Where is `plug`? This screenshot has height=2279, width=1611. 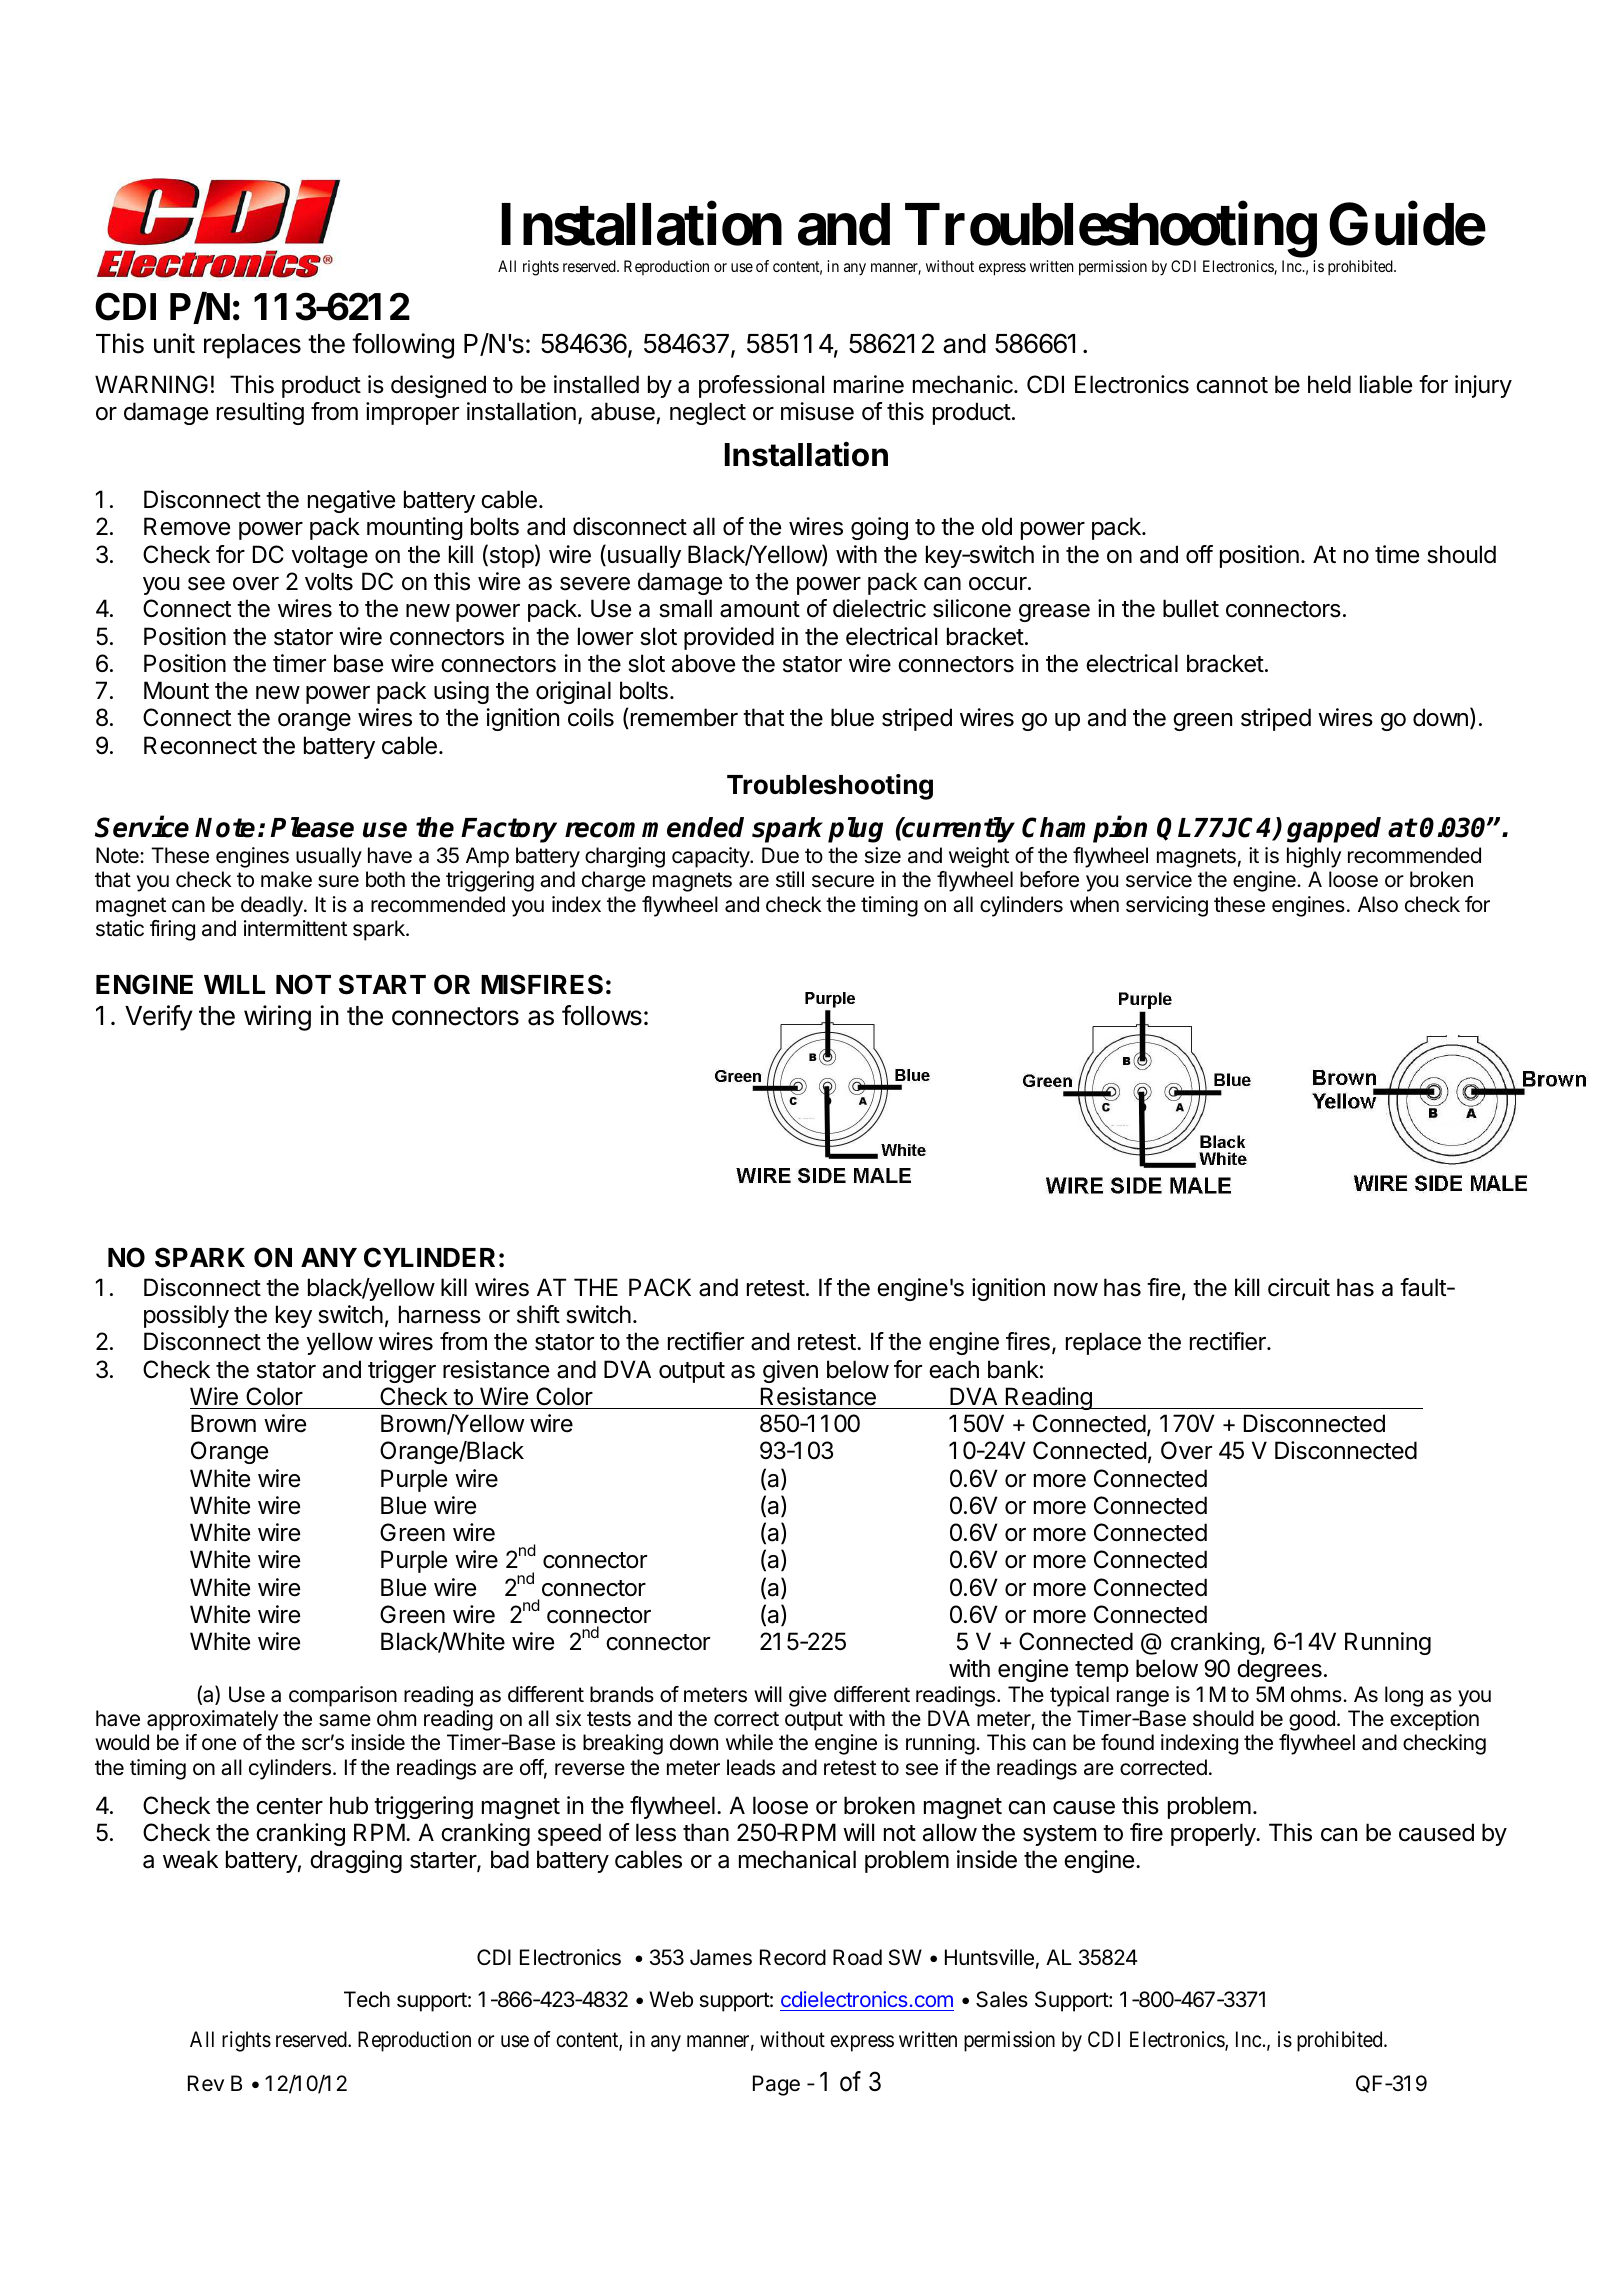
plug is located at coordinates (855, 830).
